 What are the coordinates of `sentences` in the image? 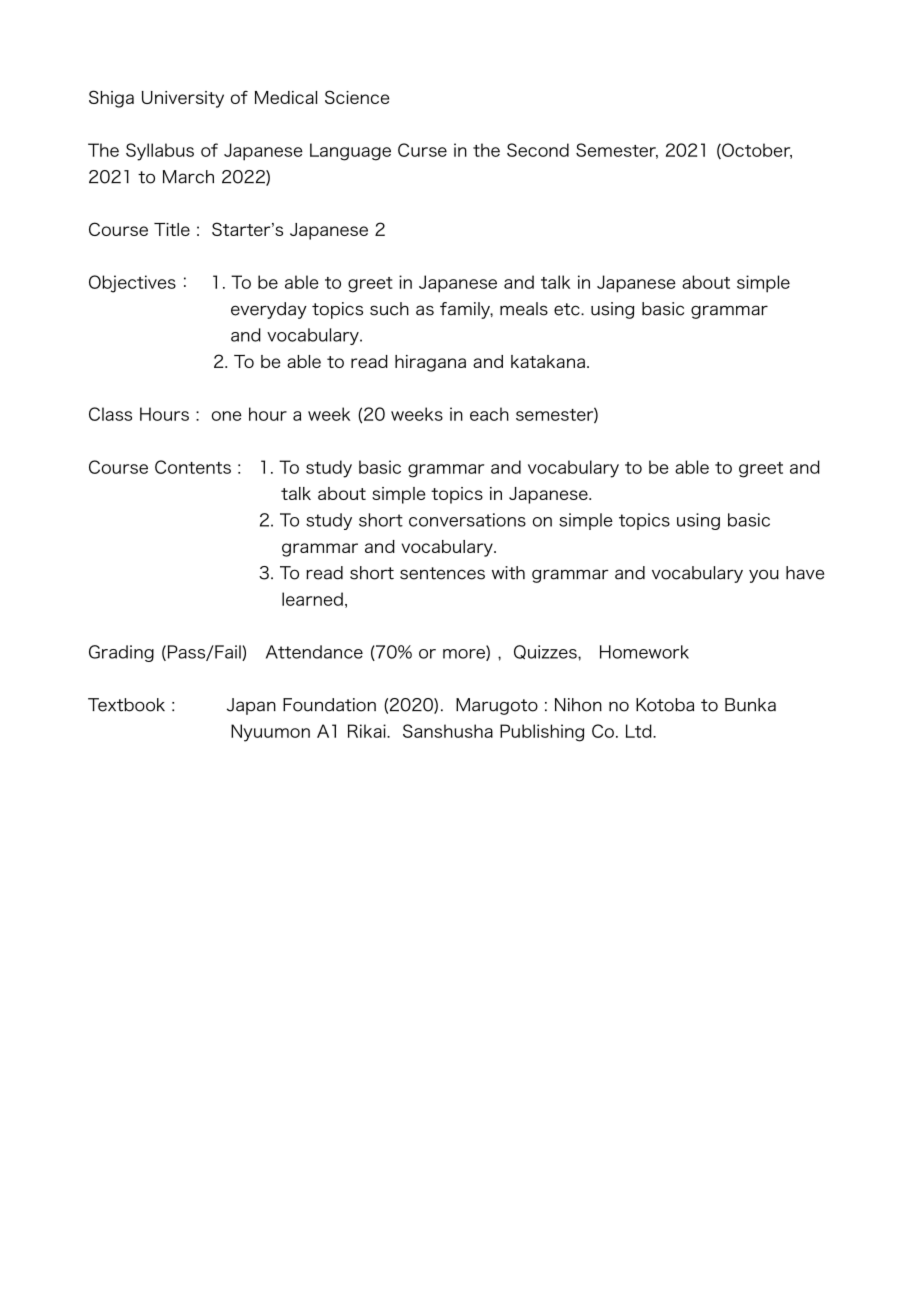 It's located at (442, 573).
